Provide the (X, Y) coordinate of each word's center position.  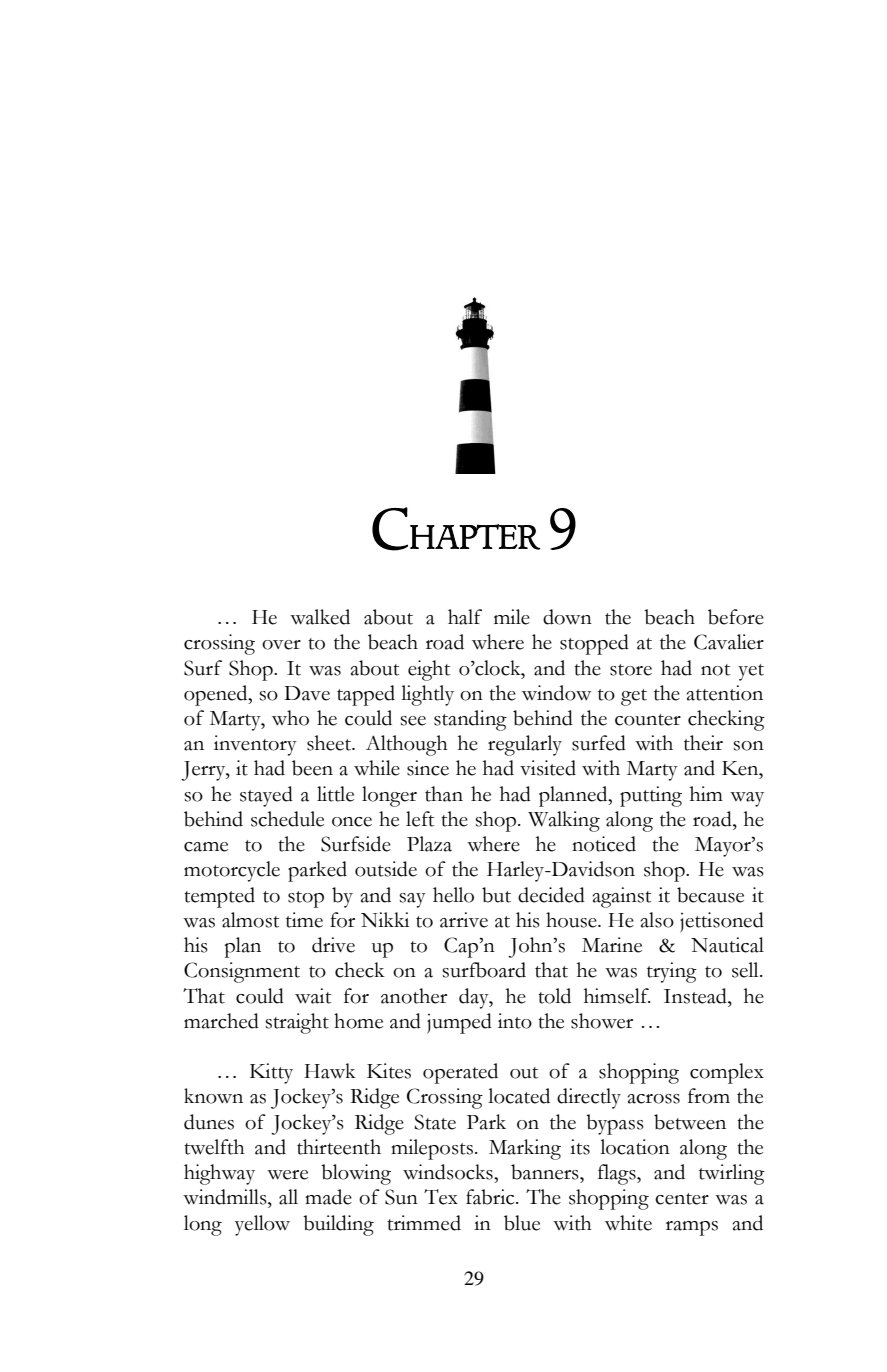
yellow (262, 1225)
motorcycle (232, 871)
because (710, 895)
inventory (255, 745)
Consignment (242, 972)
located (519, 1096)
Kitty (271, 1073)
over (281, 645)
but (496, 895)
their (703, 743)
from (709, 1096)
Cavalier (729, 642)
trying (672, 972)
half (465, 617)
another (414, 996)
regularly (525, 745)
